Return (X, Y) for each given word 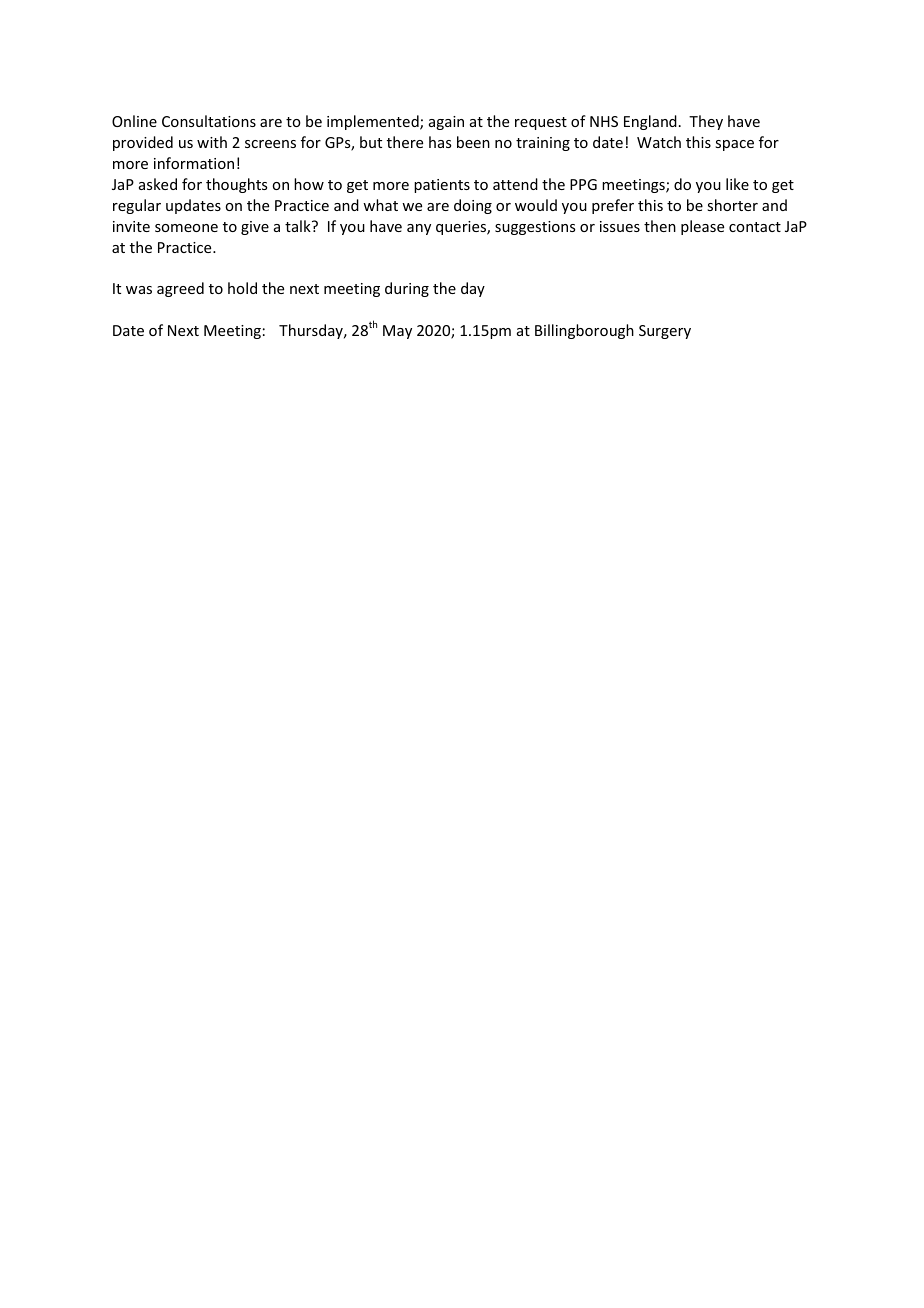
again (446, 123)
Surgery (665, 332)
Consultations (209, 121)
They (706, 122)
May (397, 332)
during (407, 289)
